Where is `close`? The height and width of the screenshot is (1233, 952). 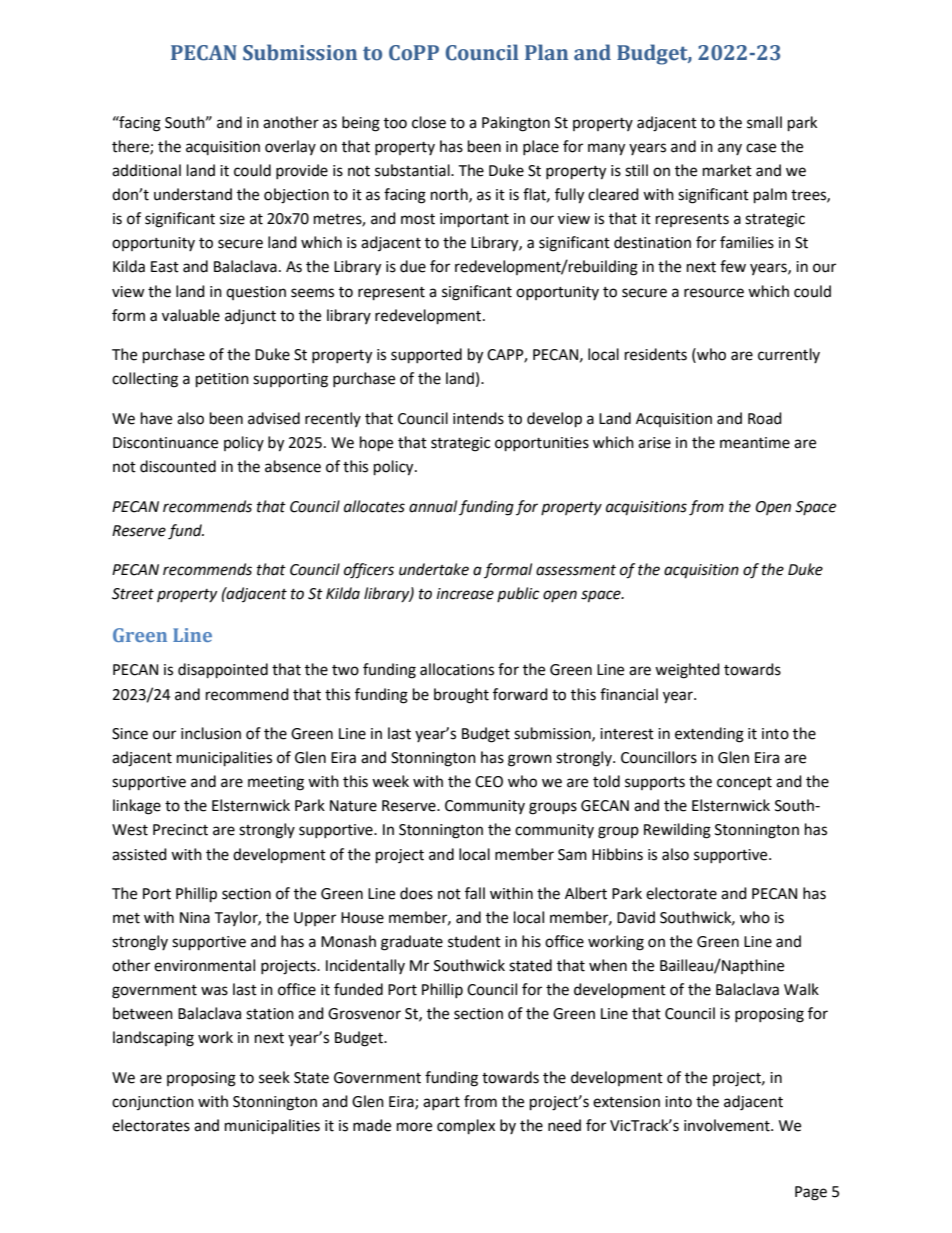 close is located at coordinates (429, 122).
